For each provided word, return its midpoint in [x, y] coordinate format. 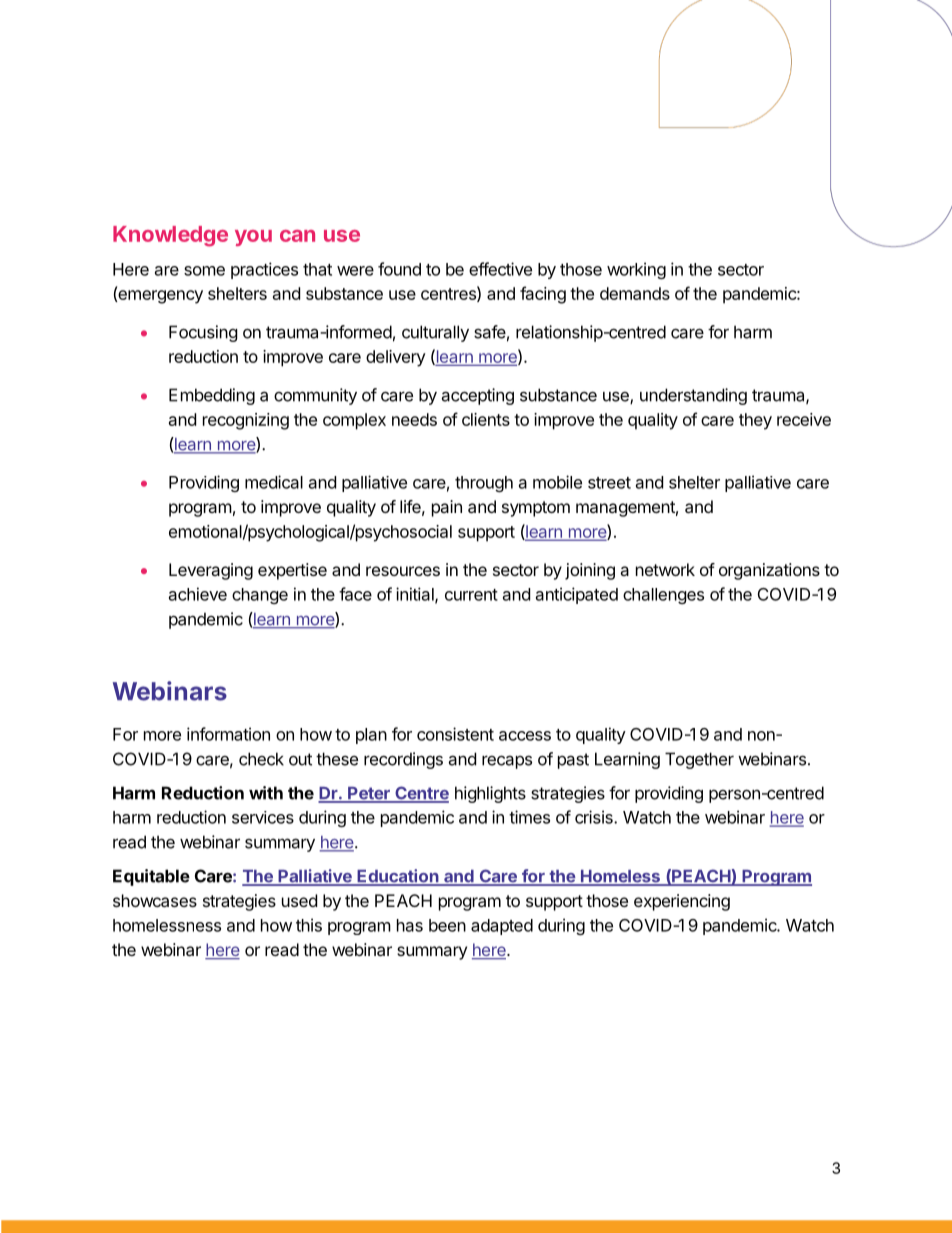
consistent [455, 734]
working [636, 270]
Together [699, 760]
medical [274, 482]
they [755, 421]
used [299, 900]
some [204, 271]
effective [500, 269]
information [228, 734]
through [484, 484]
